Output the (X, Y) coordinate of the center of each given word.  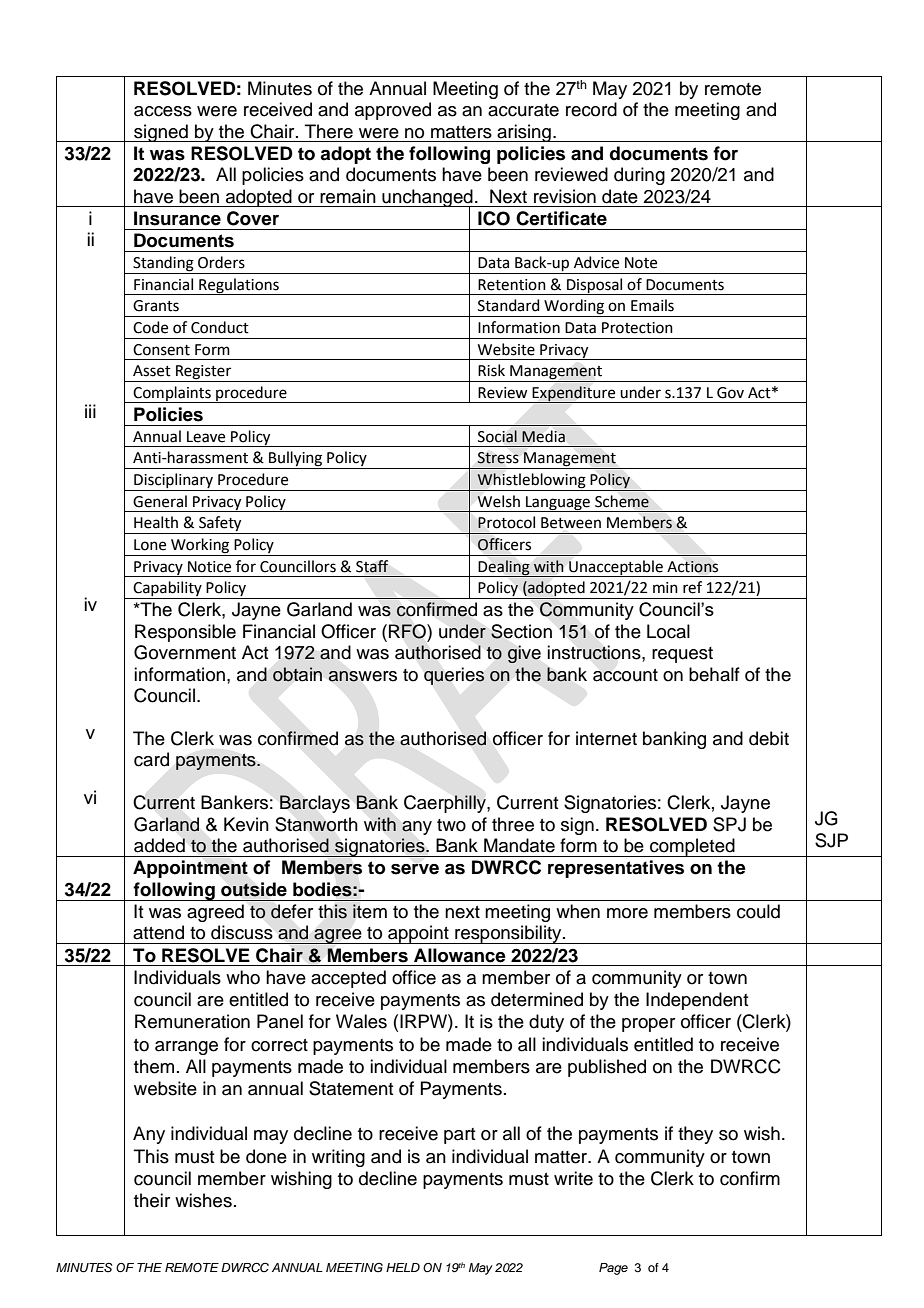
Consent (161, 350)
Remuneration (192, 1021)
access (163, 111)
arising (524, 133)
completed (692, 847)
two (451, 825)
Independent (697, 1001)
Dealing (504, 568)
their (152, 1200)
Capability (168, 590)
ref (692, 587)
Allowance (460, 955)
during (639, 176)
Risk (491, 370)
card (151, 759)
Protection (637, 328)
